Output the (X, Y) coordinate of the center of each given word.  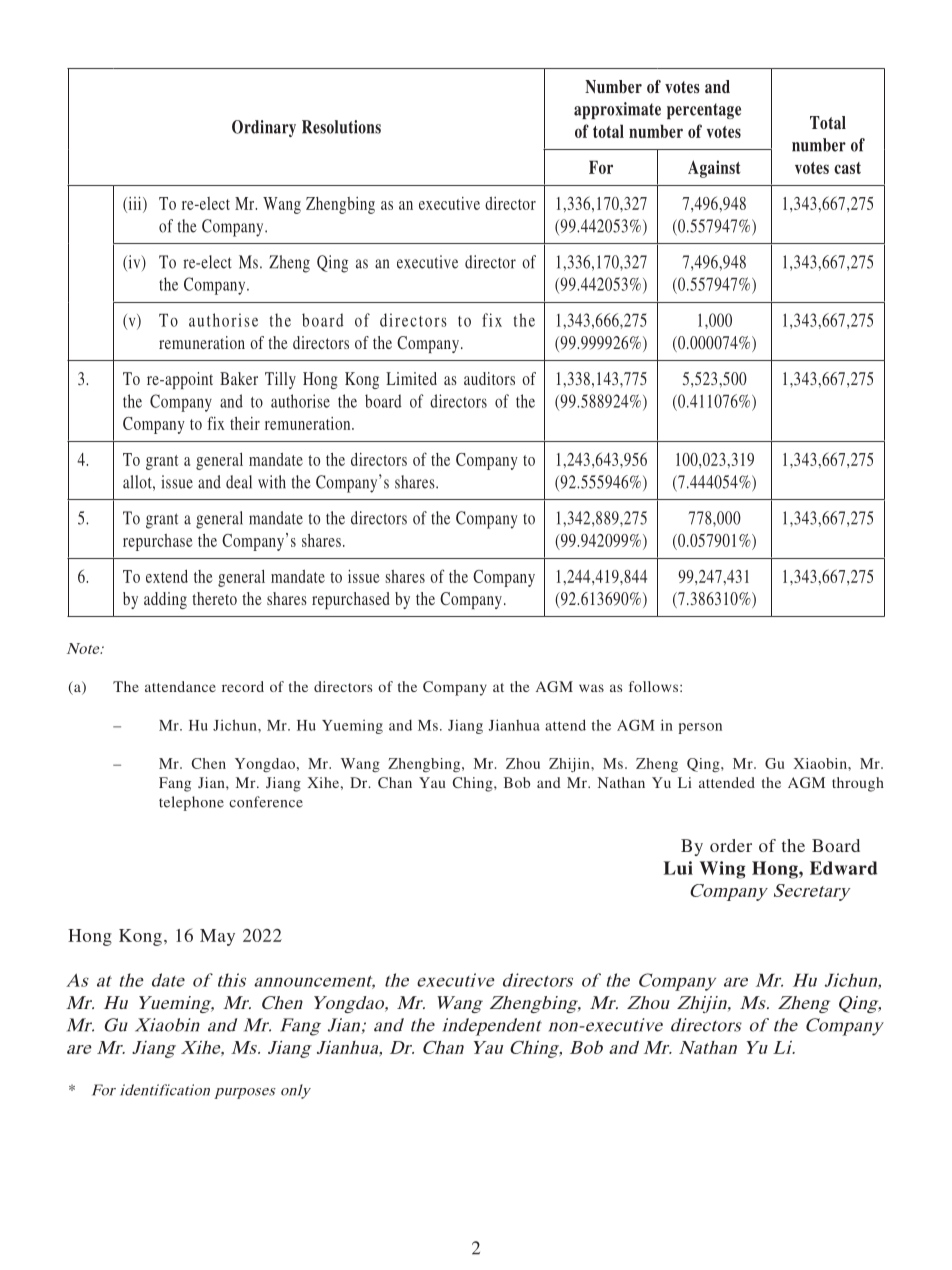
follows (653, 686)
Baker (239, 378)
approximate (617, 110)
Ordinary (264, 128)
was (591, 688)
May (217, 937)
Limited (411, 378)
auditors (489, 378)
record (243, 686)
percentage (704, 111)
